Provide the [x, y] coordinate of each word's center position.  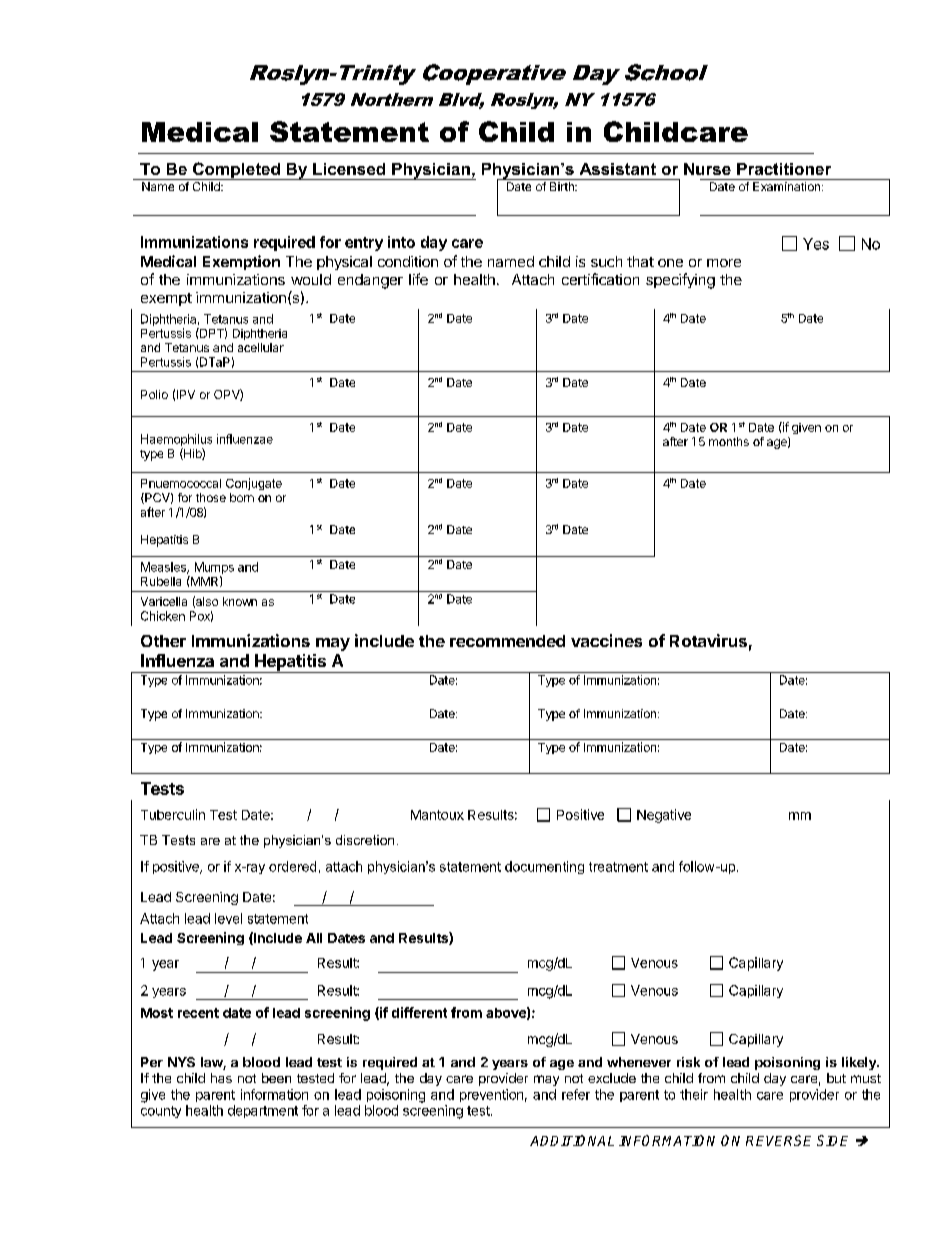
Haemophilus [176, 441]
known [240, 601]
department [263, 1111]
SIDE [832, 1140]
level [228, 918]
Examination [786, 186]
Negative [664, 816]
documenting [544, 867]
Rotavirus [708, 640]
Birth [563, 186]
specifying [680, 281]
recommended [507, 641]
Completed [236, 171]
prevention [491, 1095]
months [729, 441]
